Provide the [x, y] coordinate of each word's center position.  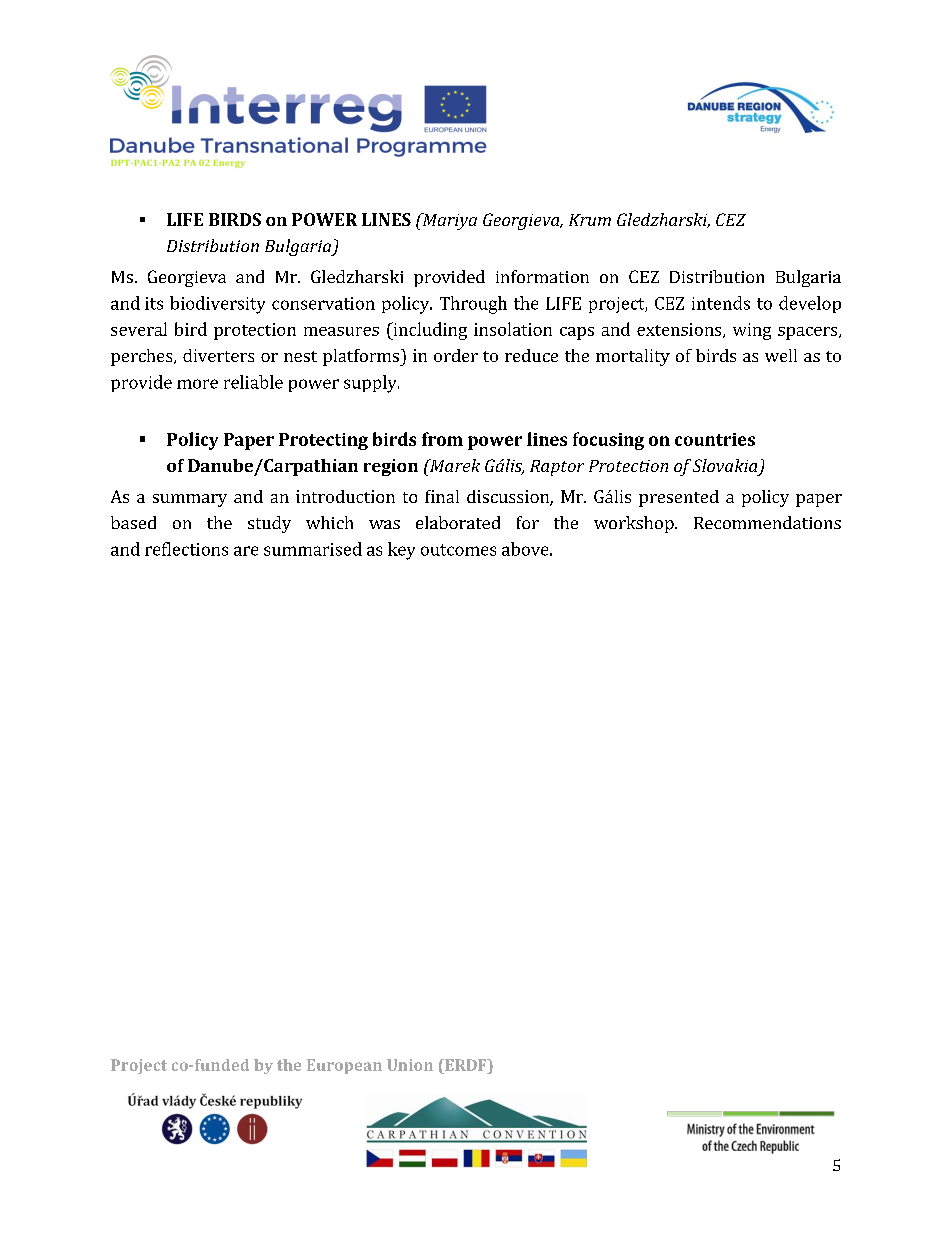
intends [721, 303]
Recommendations [767, 522]
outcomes [458, 550]
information [542, 276]
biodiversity [217, 305]
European [344, 1066]
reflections [186, 549]
